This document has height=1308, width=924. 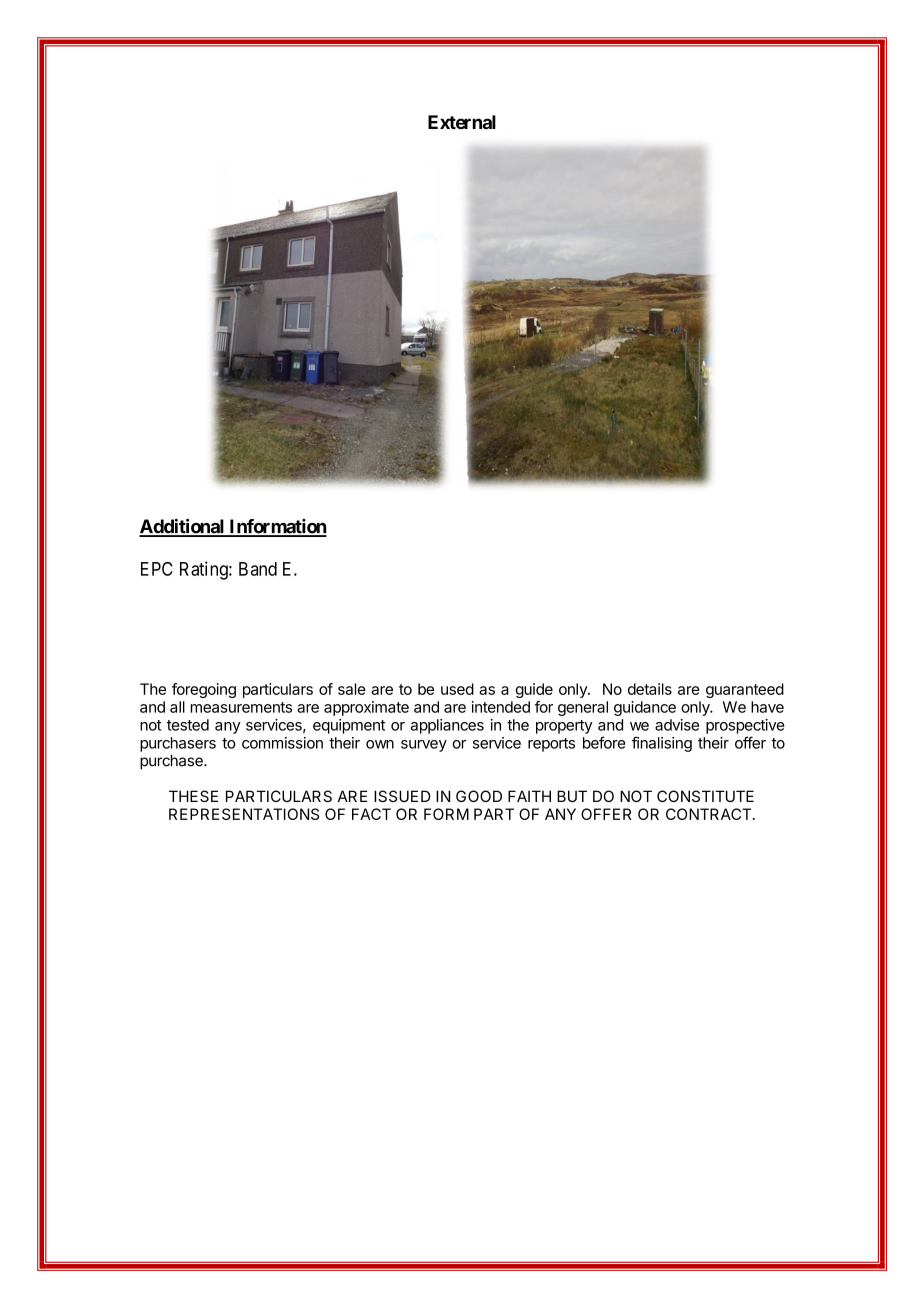 I want to click on details, so click(x=650, y=689).
